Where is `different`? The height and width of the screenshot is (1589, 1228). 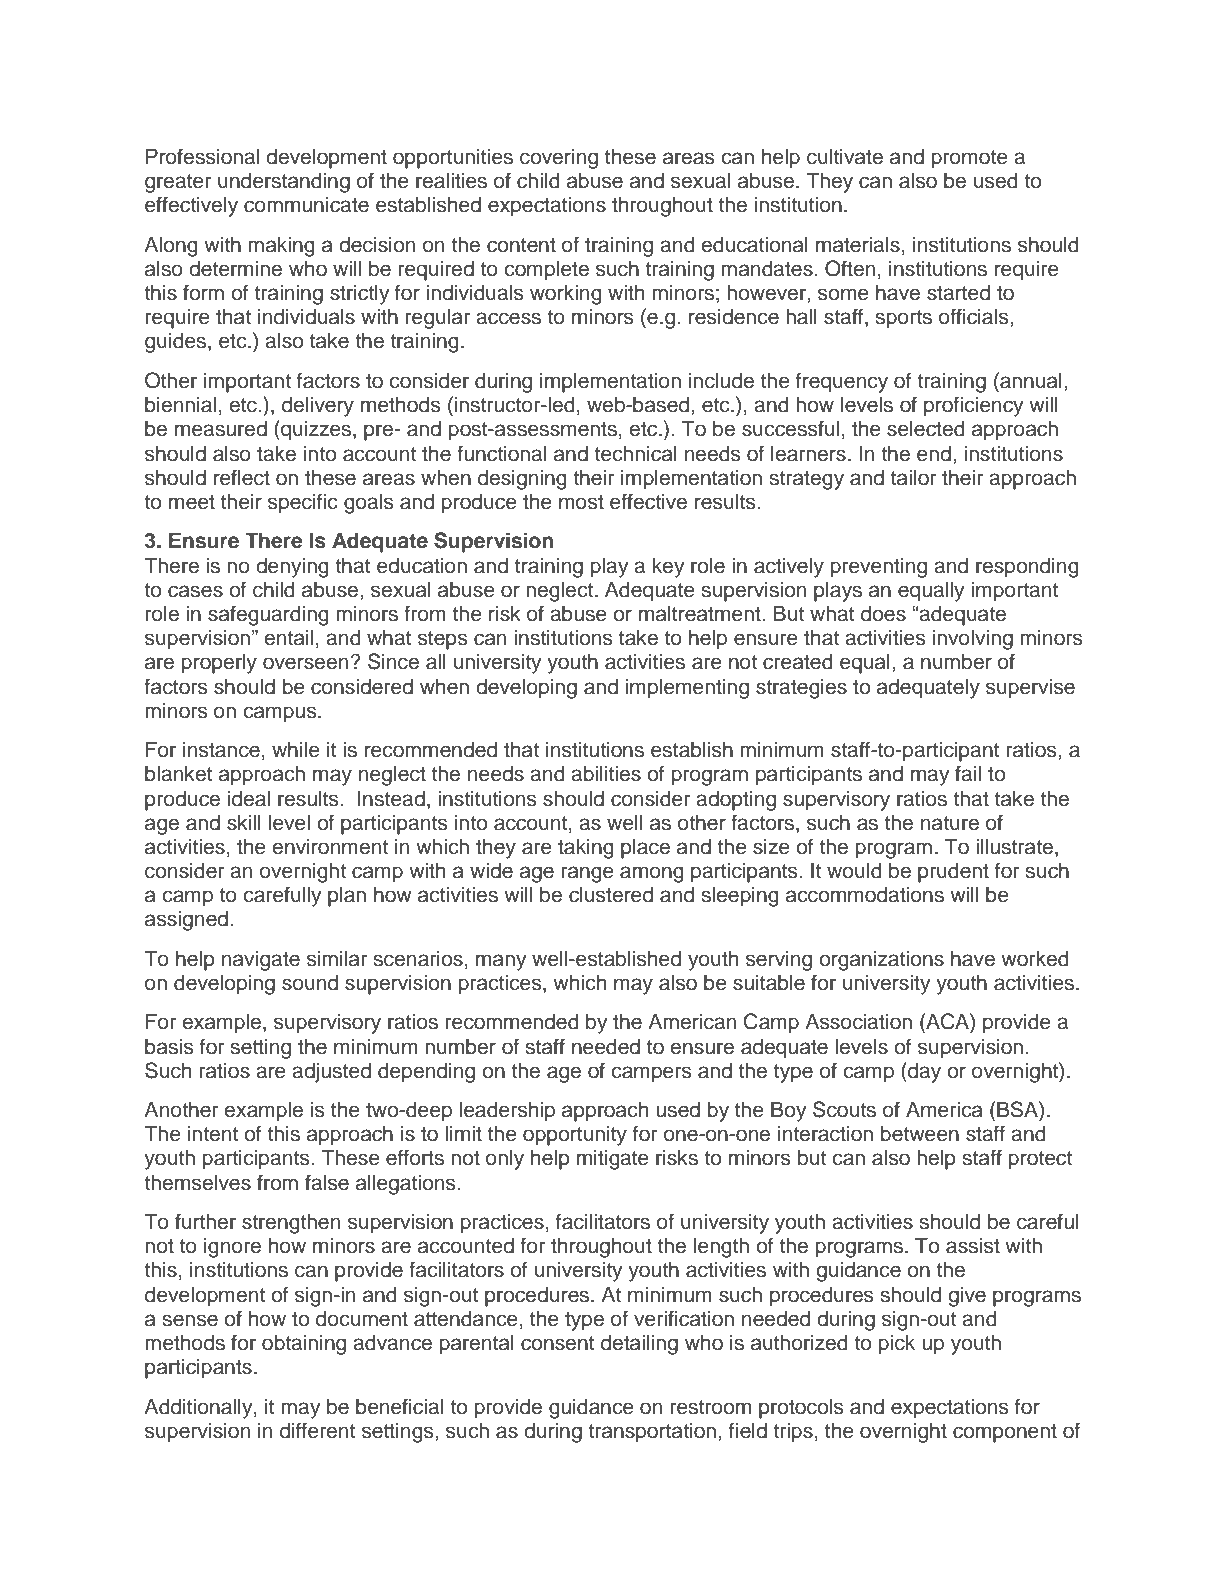
different is located at coordinates (317, 1430).
